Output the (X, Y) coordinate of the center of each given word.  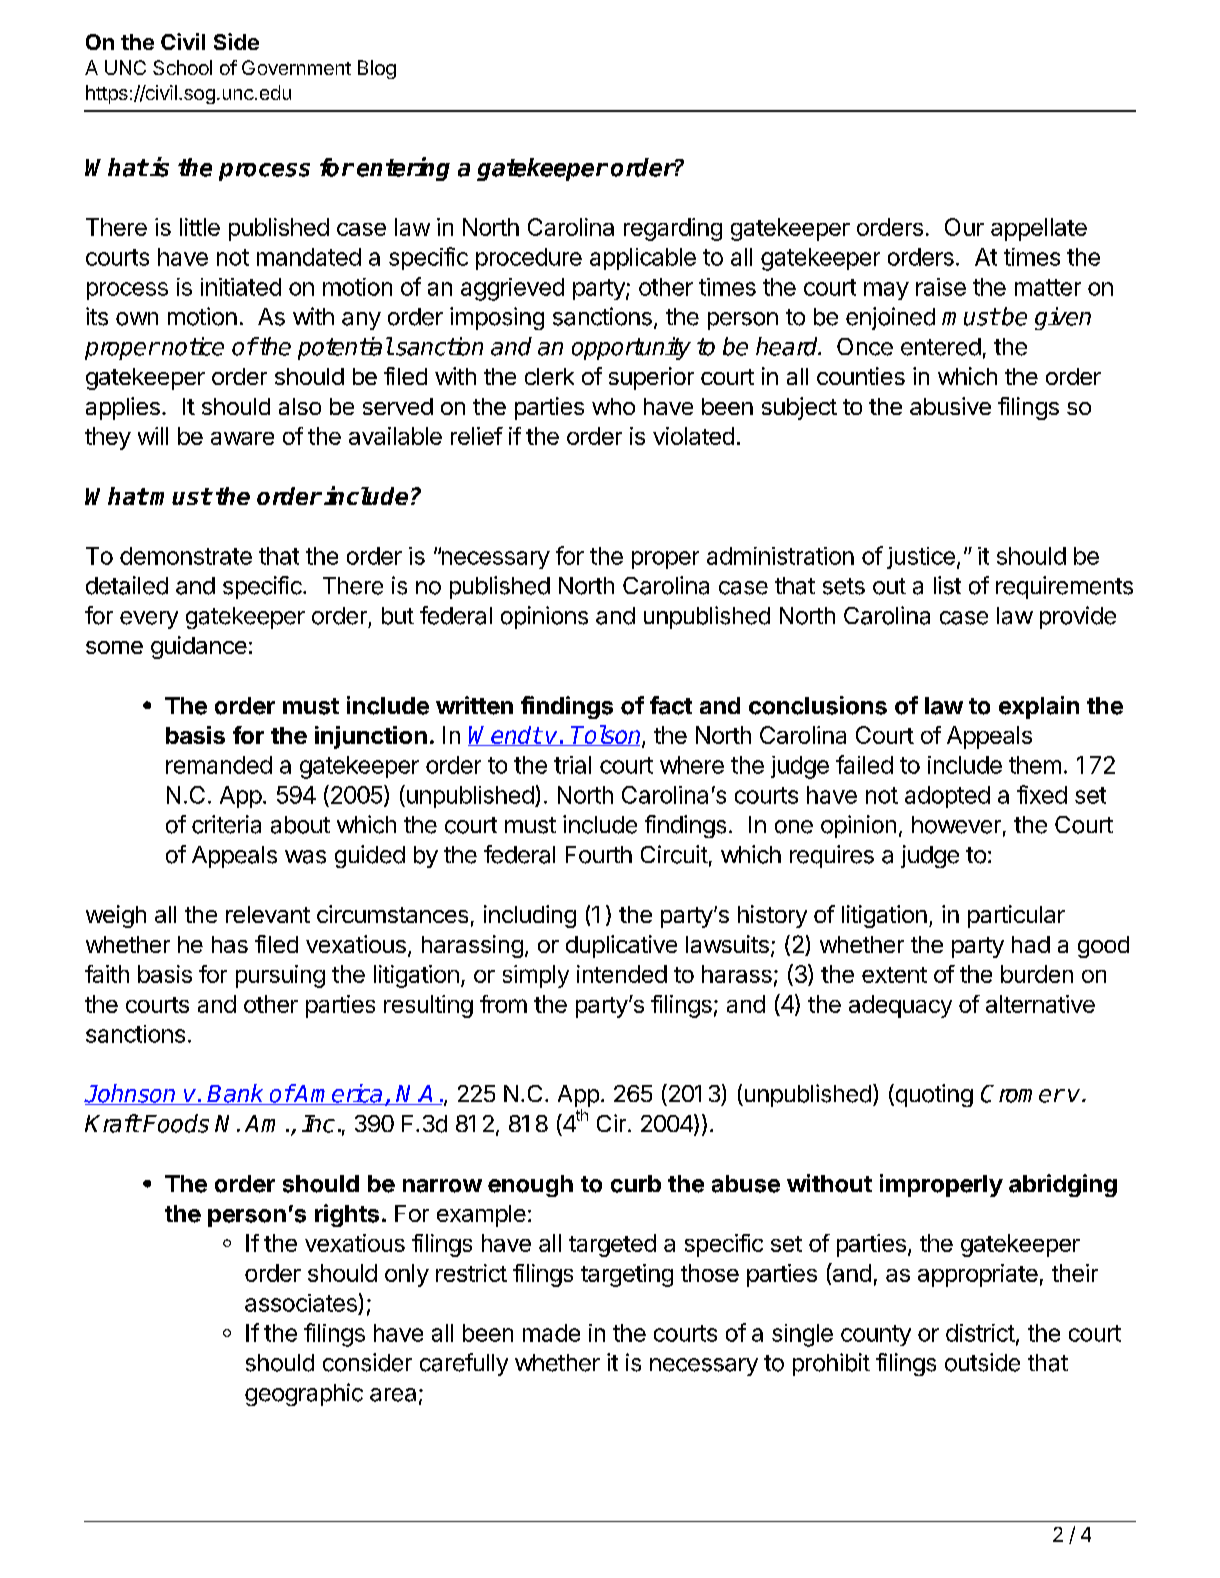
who (613, 406)
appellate (1039, 229)
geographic (304, 1394)
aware (242, 438)
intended (622, 974)
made (551, 1333)
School (182, 67)
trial (572, 765)
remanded (219, 765)
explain (1039, 707)
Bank (236, 1094)
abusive (950, 406)
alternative (1040, 1004)
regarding (673, 229)
